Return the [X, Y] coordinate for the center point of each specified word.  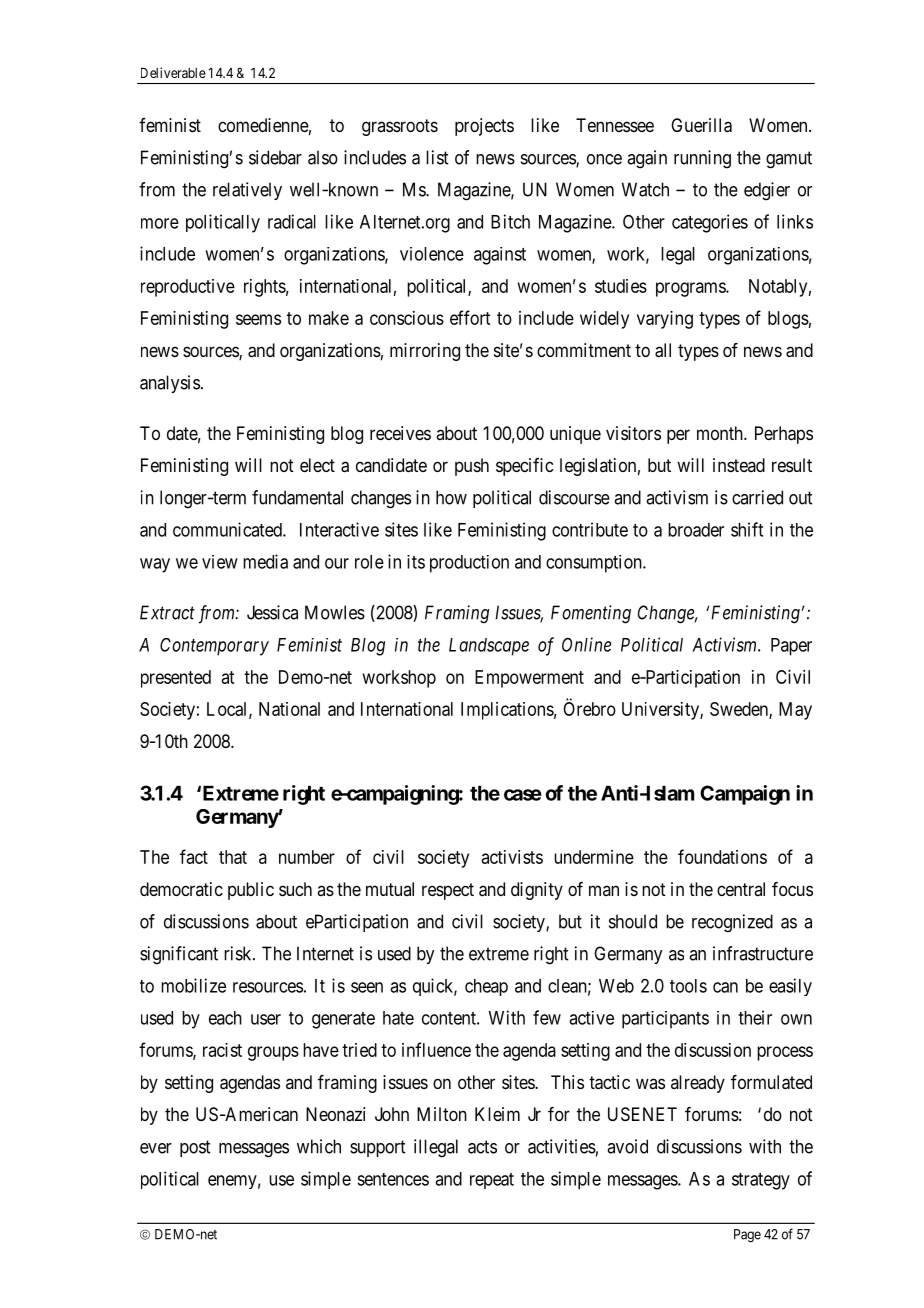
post [195, 1148]
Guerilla [701, 125]
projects [484, 127]
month [721, 433]
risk [239, 953]
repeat [492, 1181]
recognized [732, 923]
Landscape [489, 647]
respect [448, 891]
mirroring [425, 352]
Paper [791, 647]
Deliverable [173, 72]
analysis [170, 384]
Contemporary [214, 647]
